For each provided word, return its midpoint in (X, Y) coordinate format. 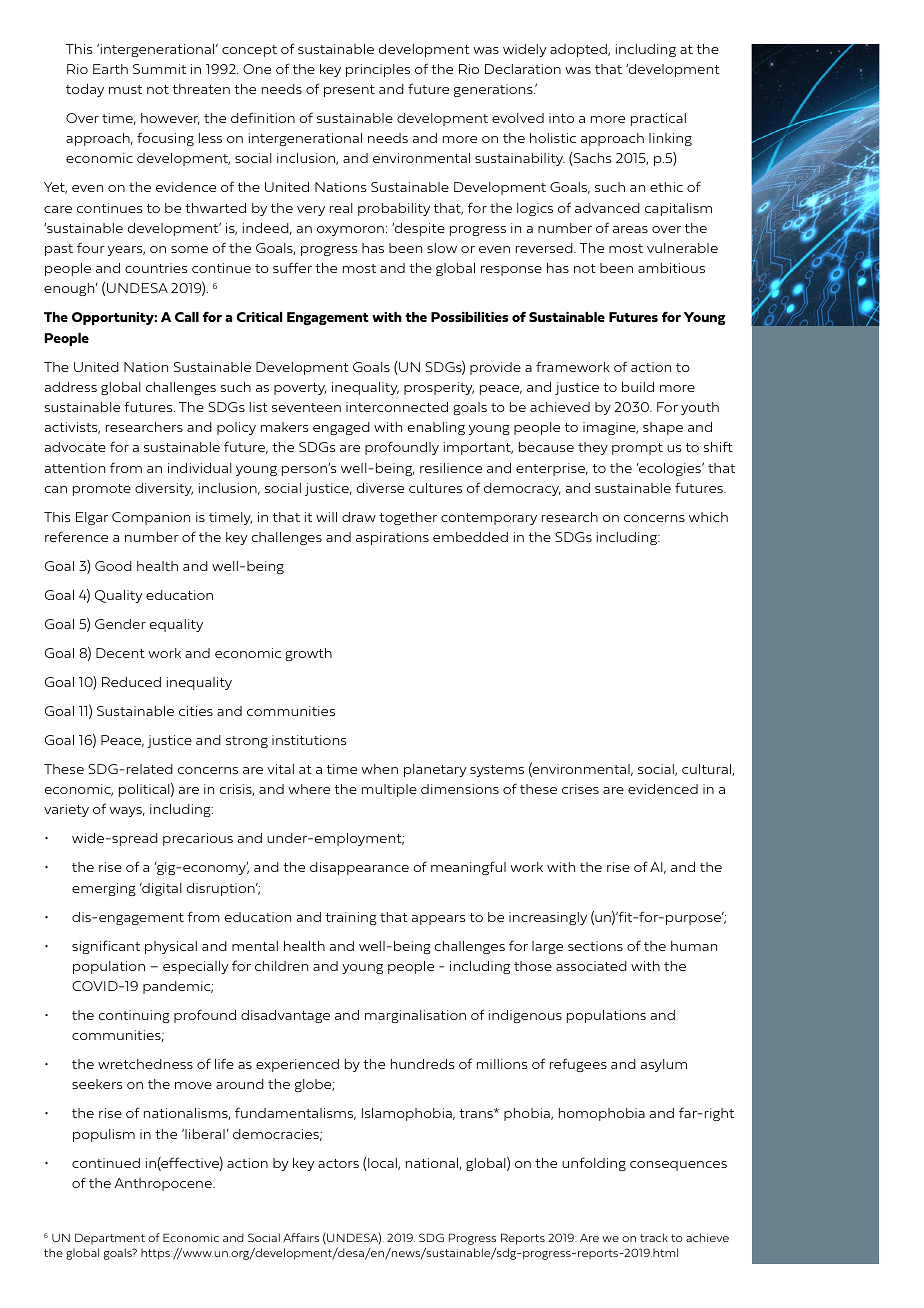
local (382, 1164)
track (654, 1237)
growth (308, 654)
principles (378, 70)
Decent (120, 653)
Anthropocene (165, 1184)
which (708, 517)
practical (658, 119)
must (125, 89)
